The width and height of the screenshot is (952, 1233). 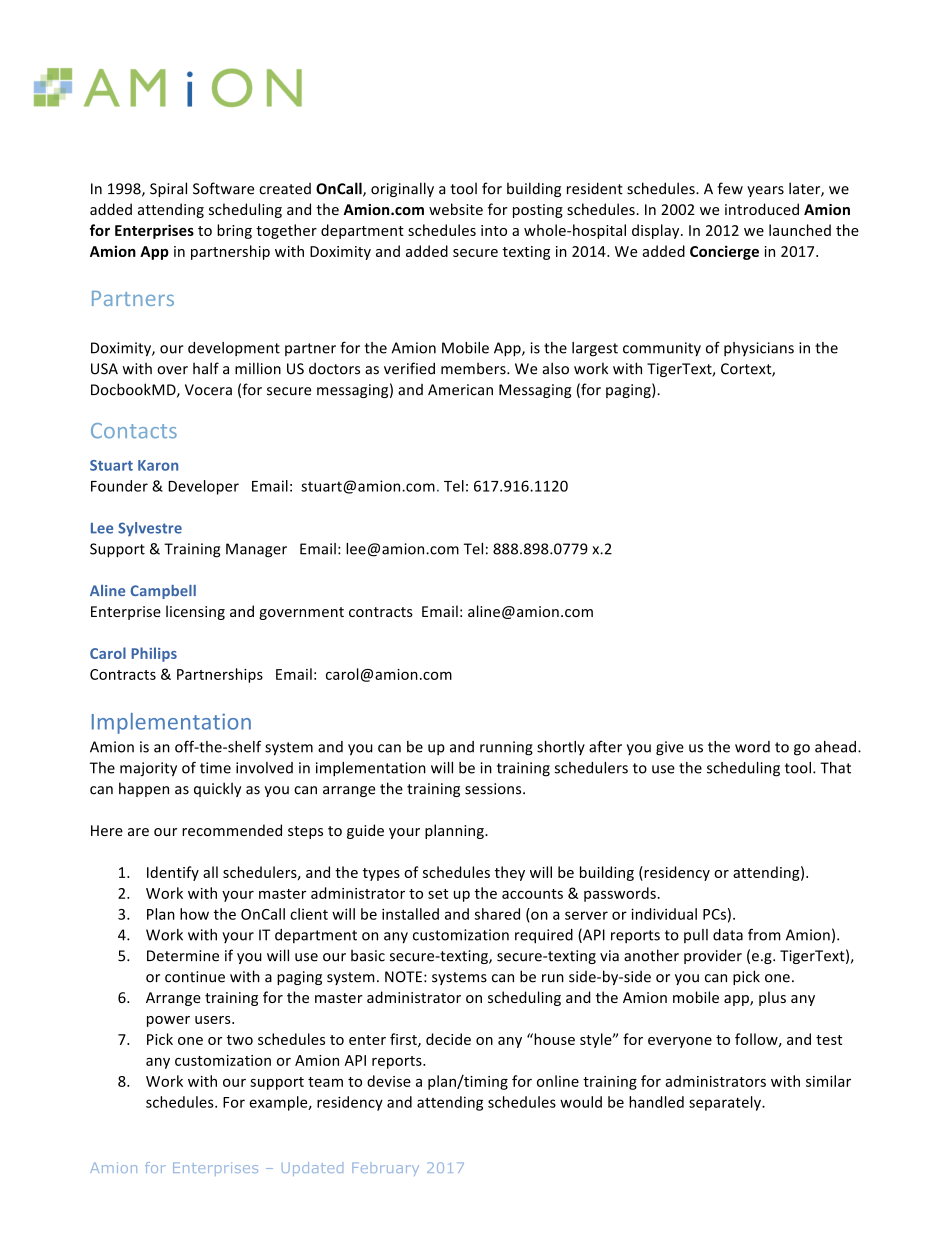 What do you see at coordinates (460, 390) in the screenshot?
I see `American` at bounding box center [460, 390].
